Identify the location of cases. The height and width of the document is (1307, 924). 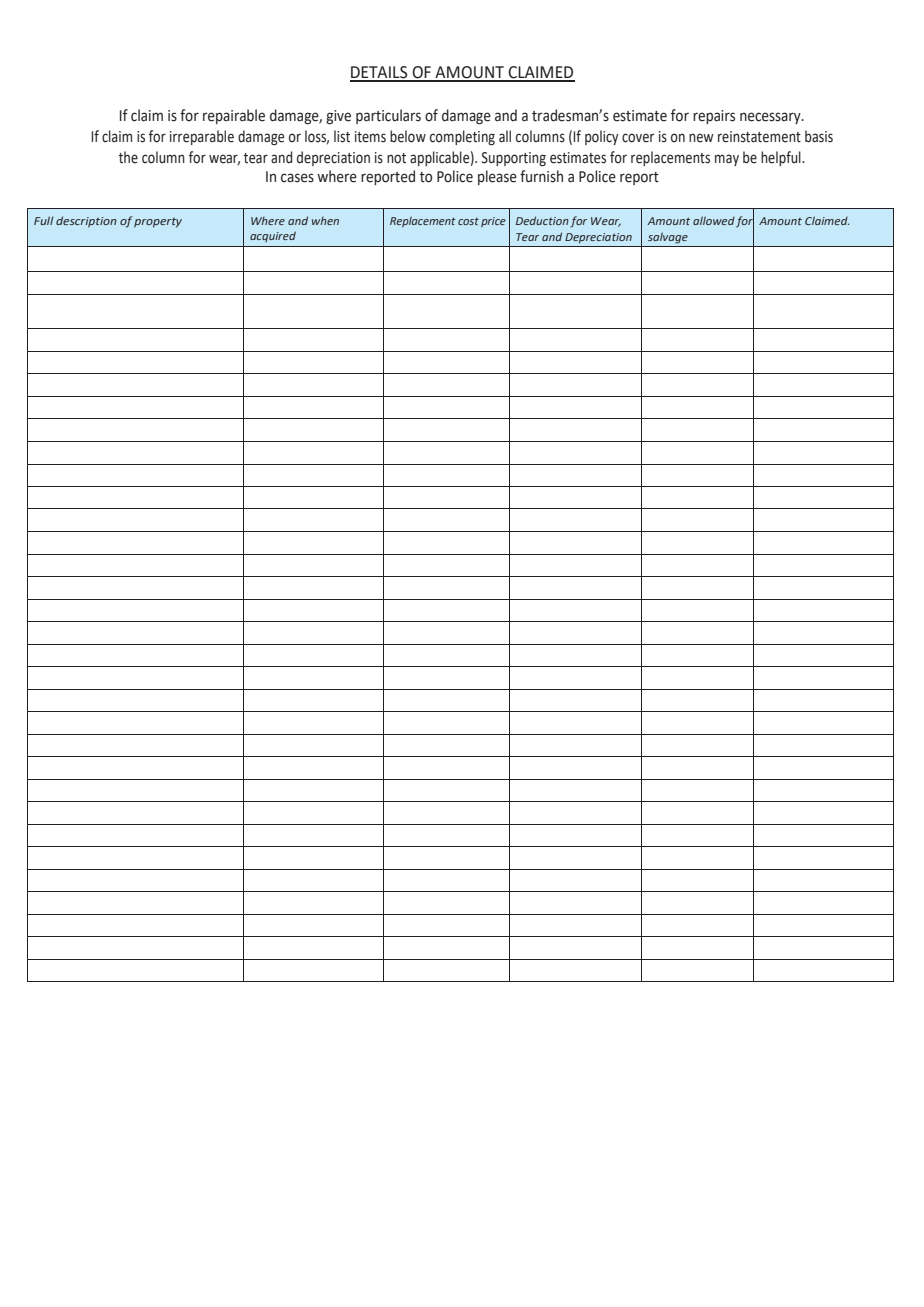
(297, 178).
